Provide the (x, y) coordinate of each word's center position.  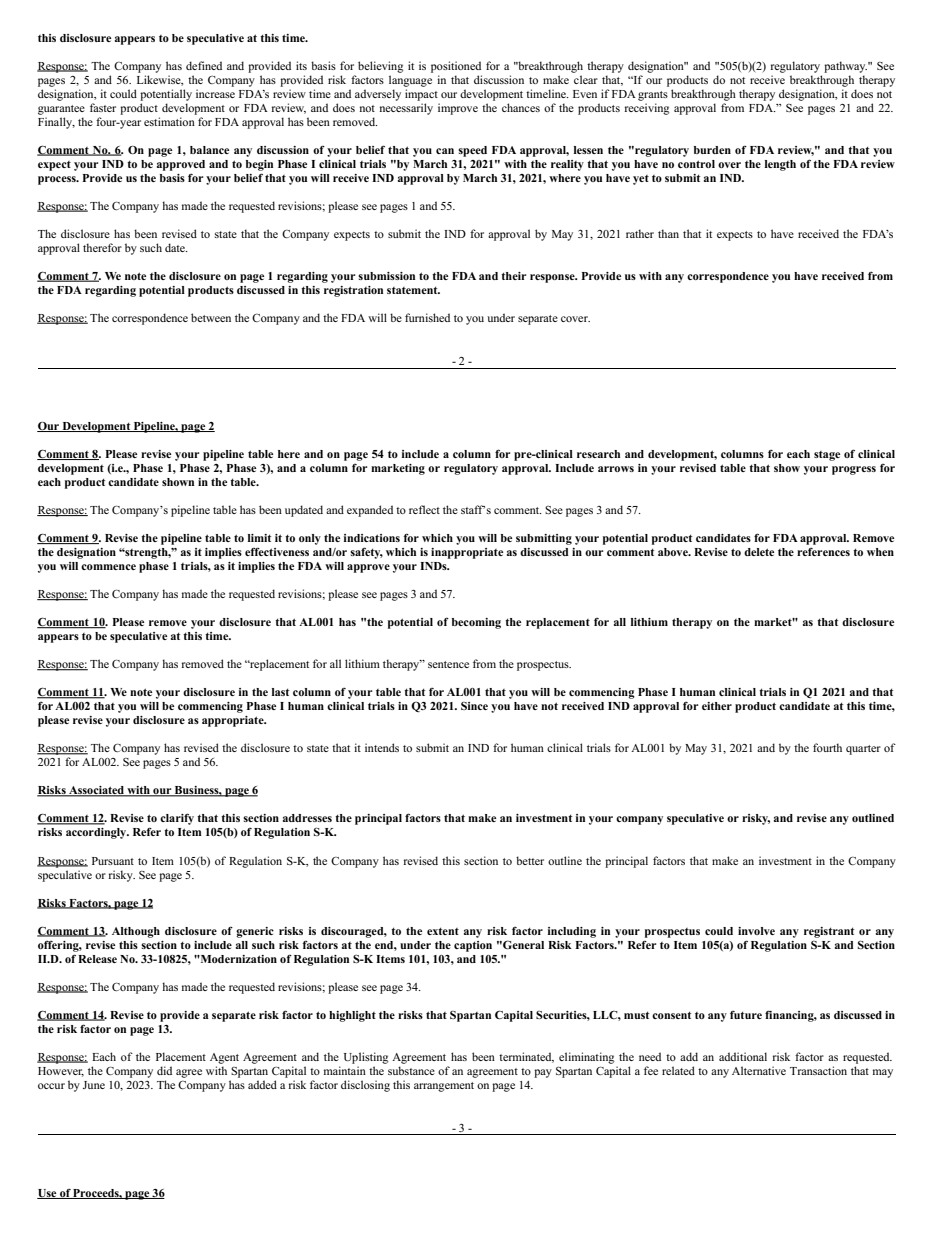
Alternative (759, 1070)
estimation (169, 121)
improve (458, 109)
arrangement (444, 1087)
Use (48, 1194)
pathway (845, 67)
